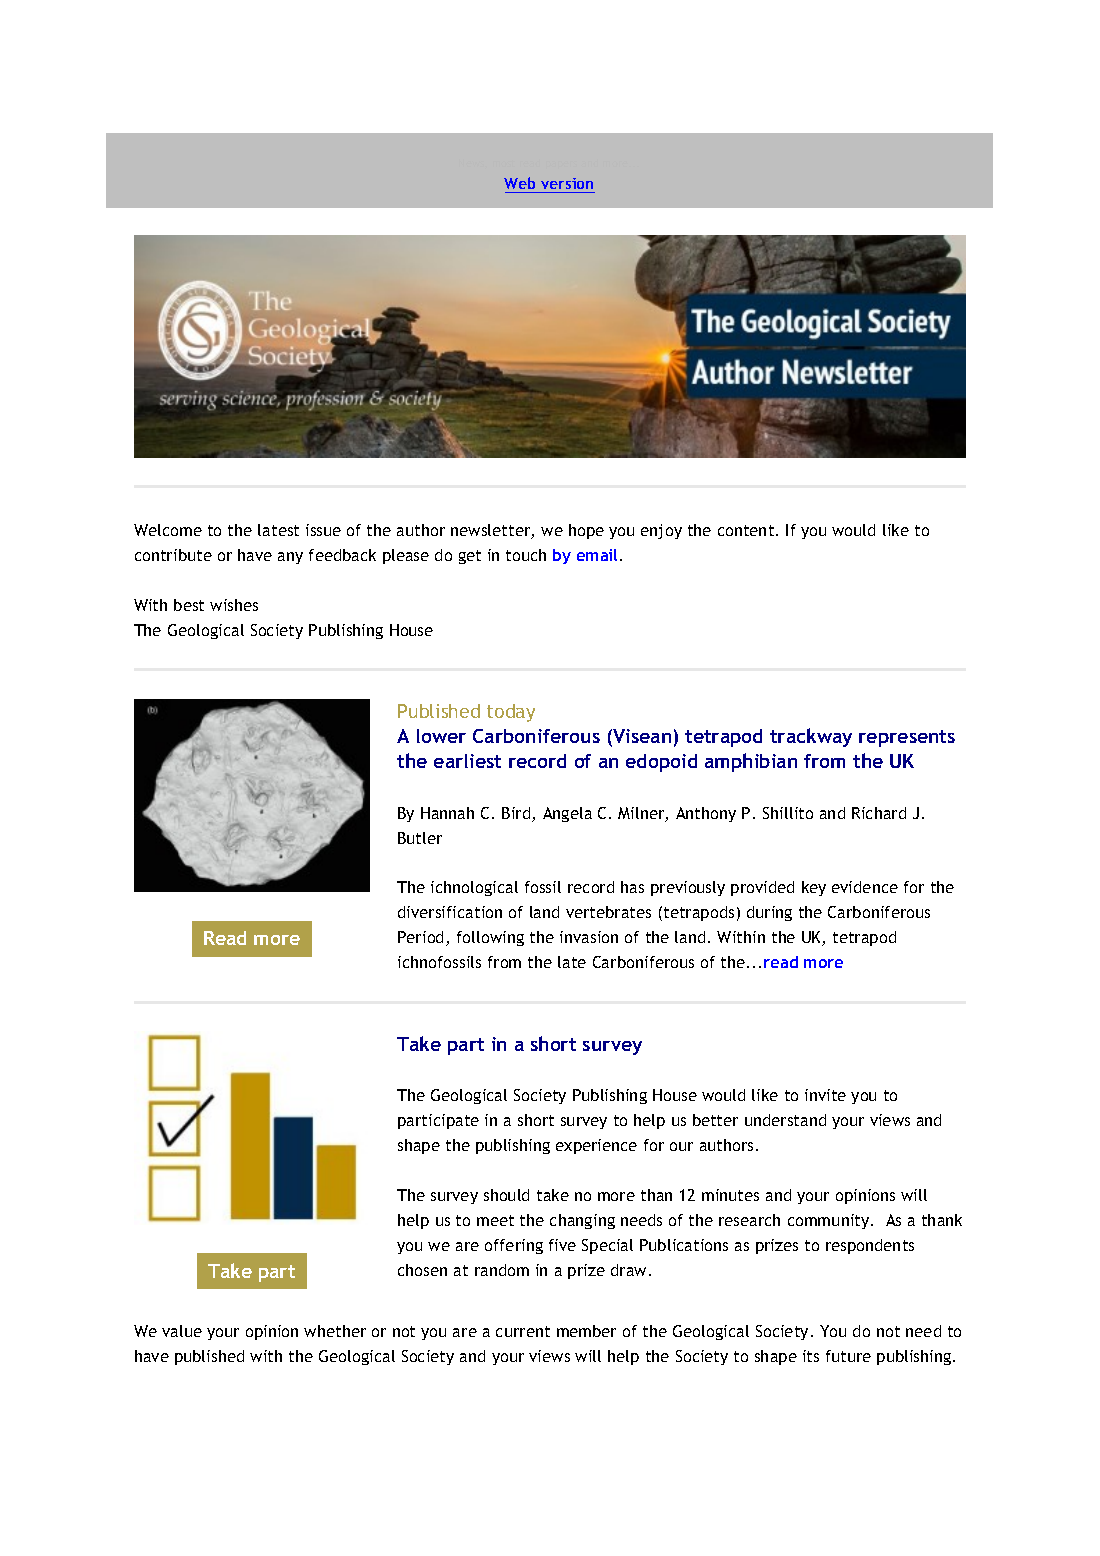 The height and width of the page is (1556, 1100). I want to click on experience, so click(596, 1146).
